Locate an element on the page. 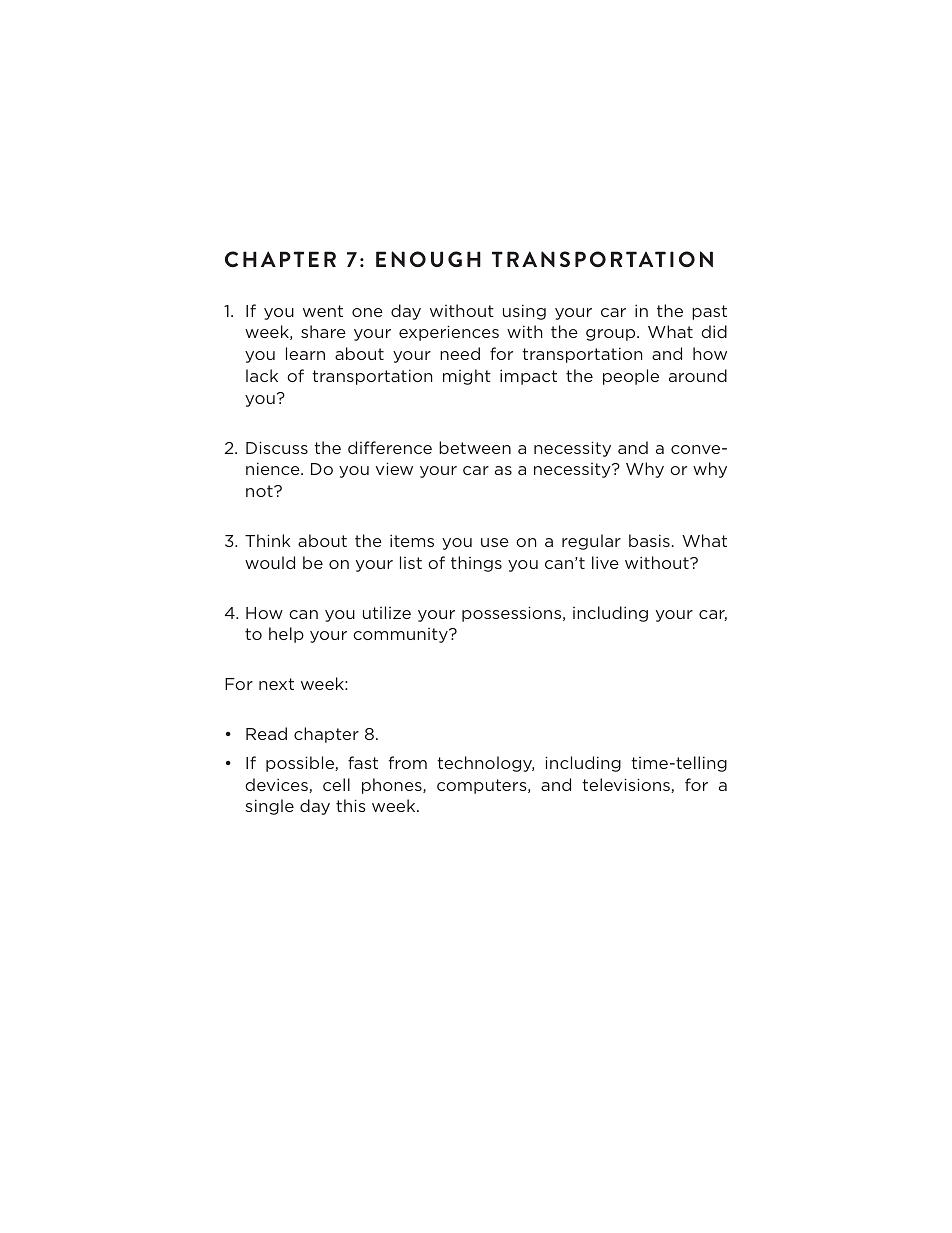 The width and height of the image is (952, 1233). group is located at coordinates (612, 335).
